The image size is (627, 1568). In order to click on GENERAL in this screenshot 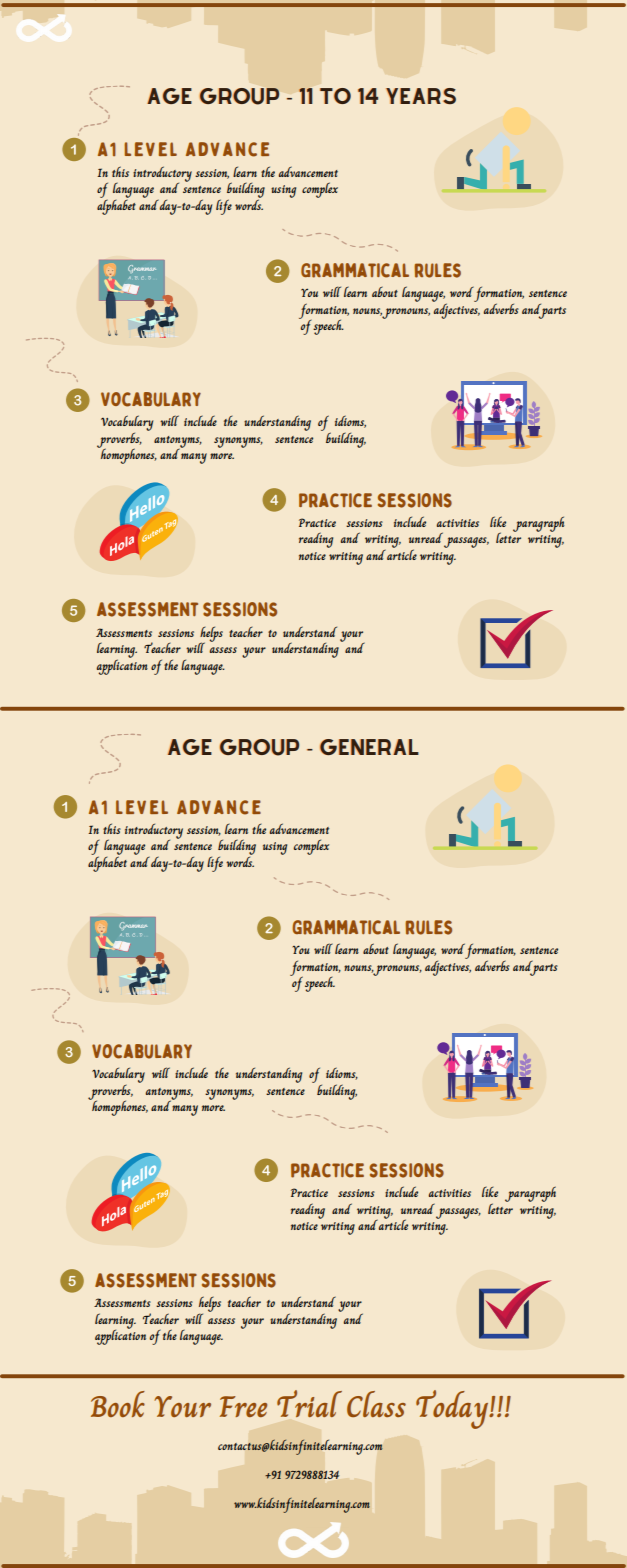, I will do `click(369, 747)`.
